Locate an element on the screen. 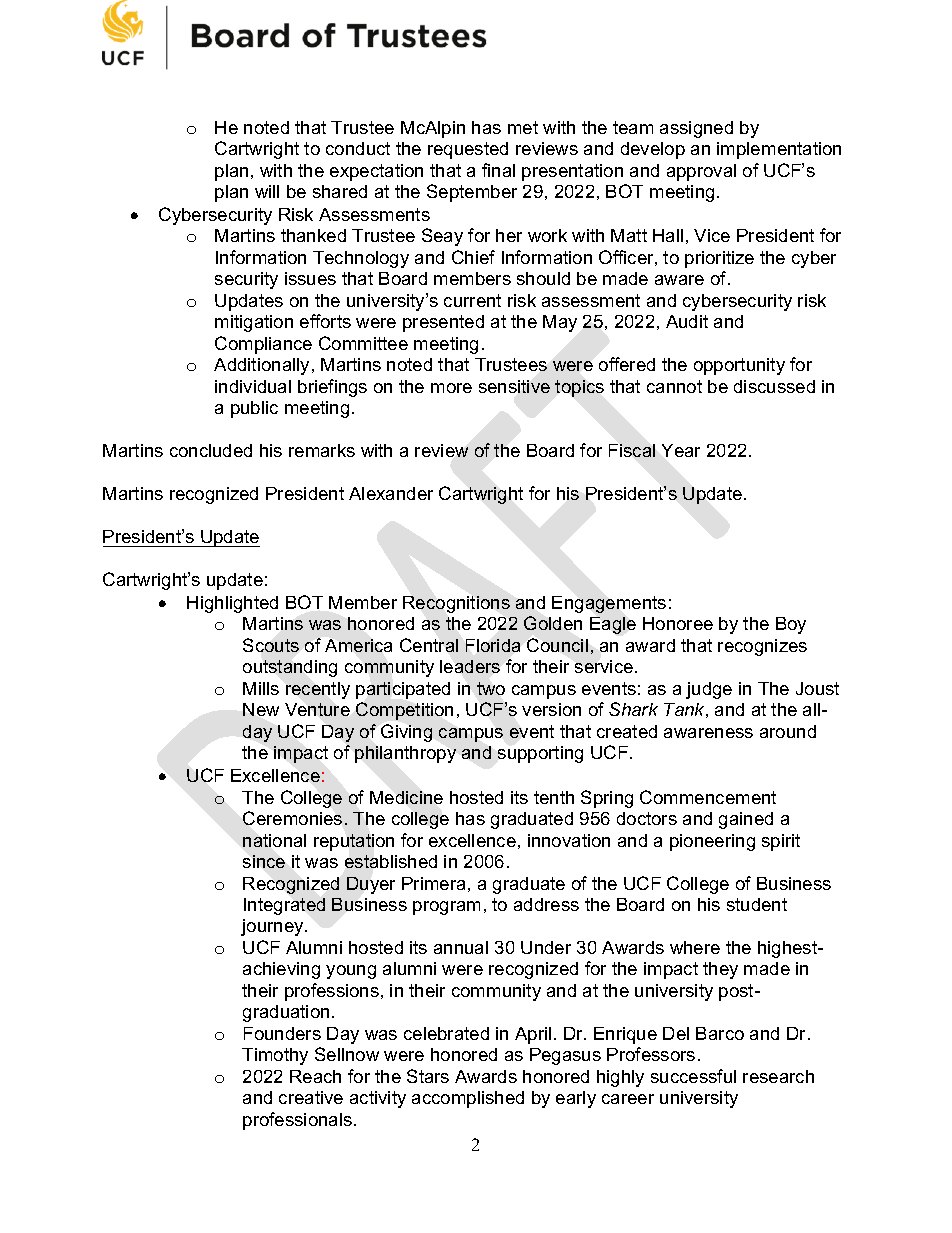  sensitive is located at coordinates (514, 386).
